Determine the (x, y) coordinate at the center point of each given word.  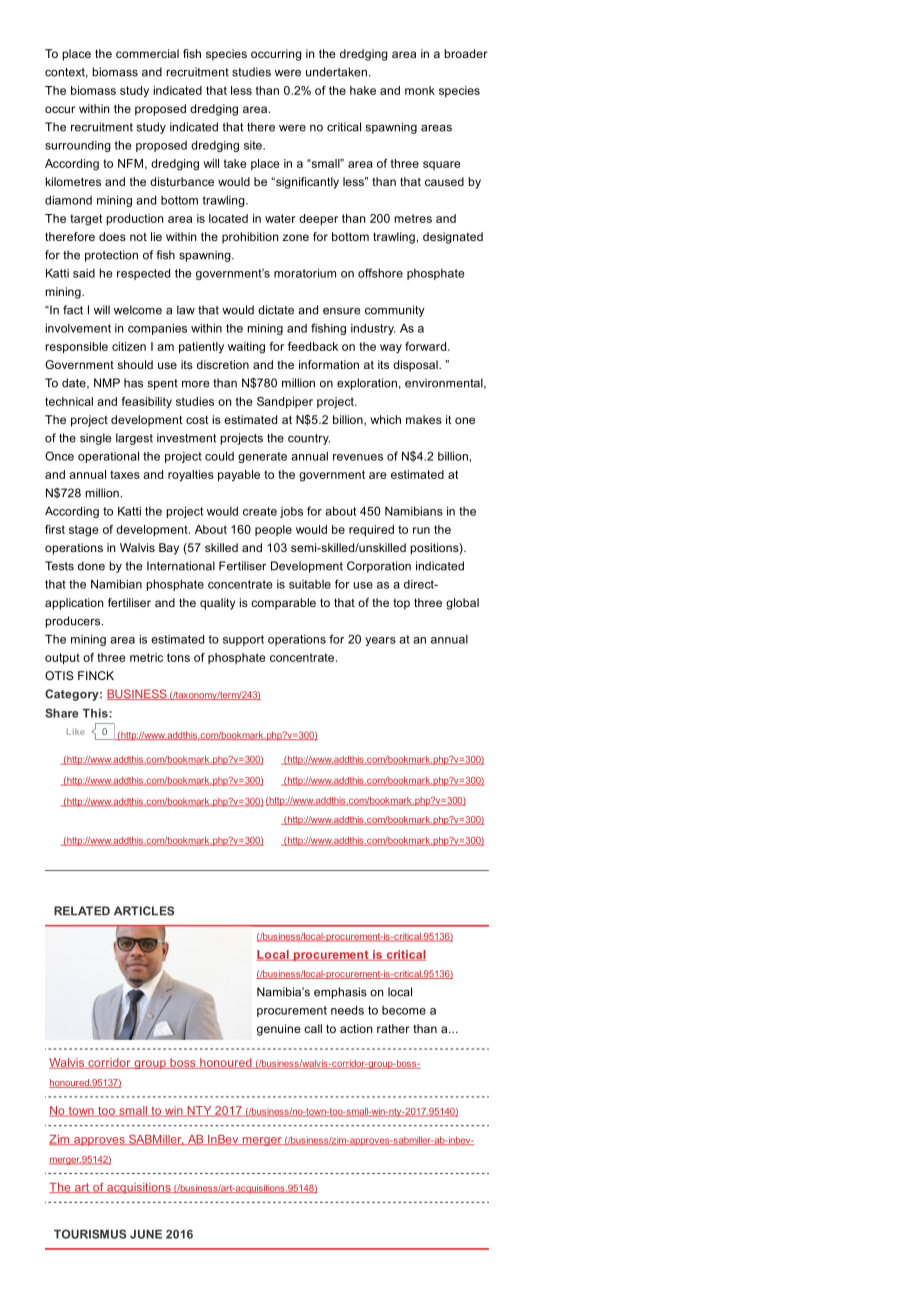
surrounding (78, 146)
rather (393, 1028)
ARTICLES (144, 911)
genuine (279, 1030)
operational (108, 457)
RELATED (82, 911)
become (404, 1010)
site (254, 145)
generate (262, 457)
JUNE (146, 1234)
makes (424, 419)
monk (420, 90)
